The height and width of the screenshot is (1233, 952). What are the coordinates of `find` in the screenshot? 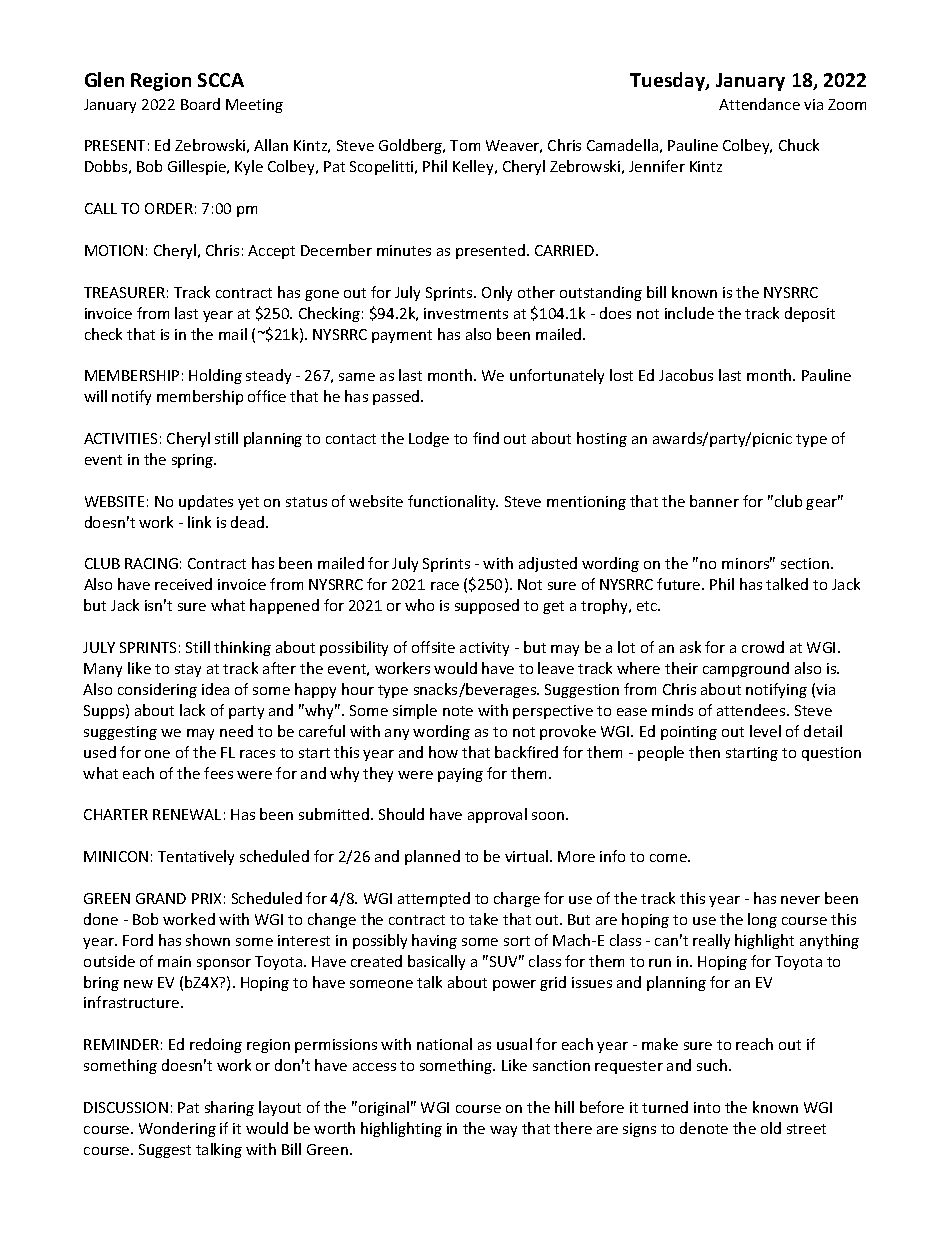 It's located at (486, 438).
